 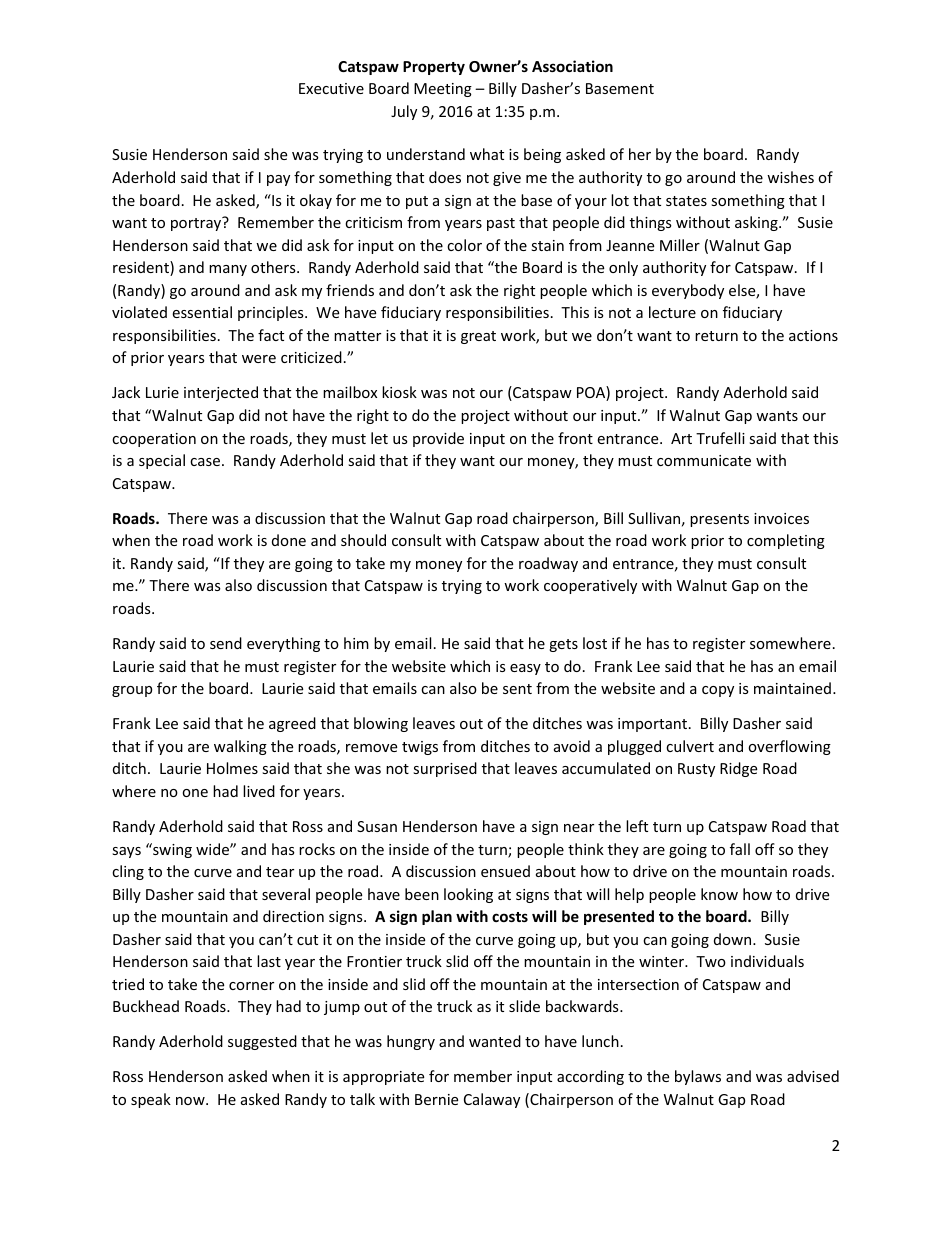 What do you see at coordinates (438, 439) in the page?
I see `provide` at bounding box center [438, 439].
